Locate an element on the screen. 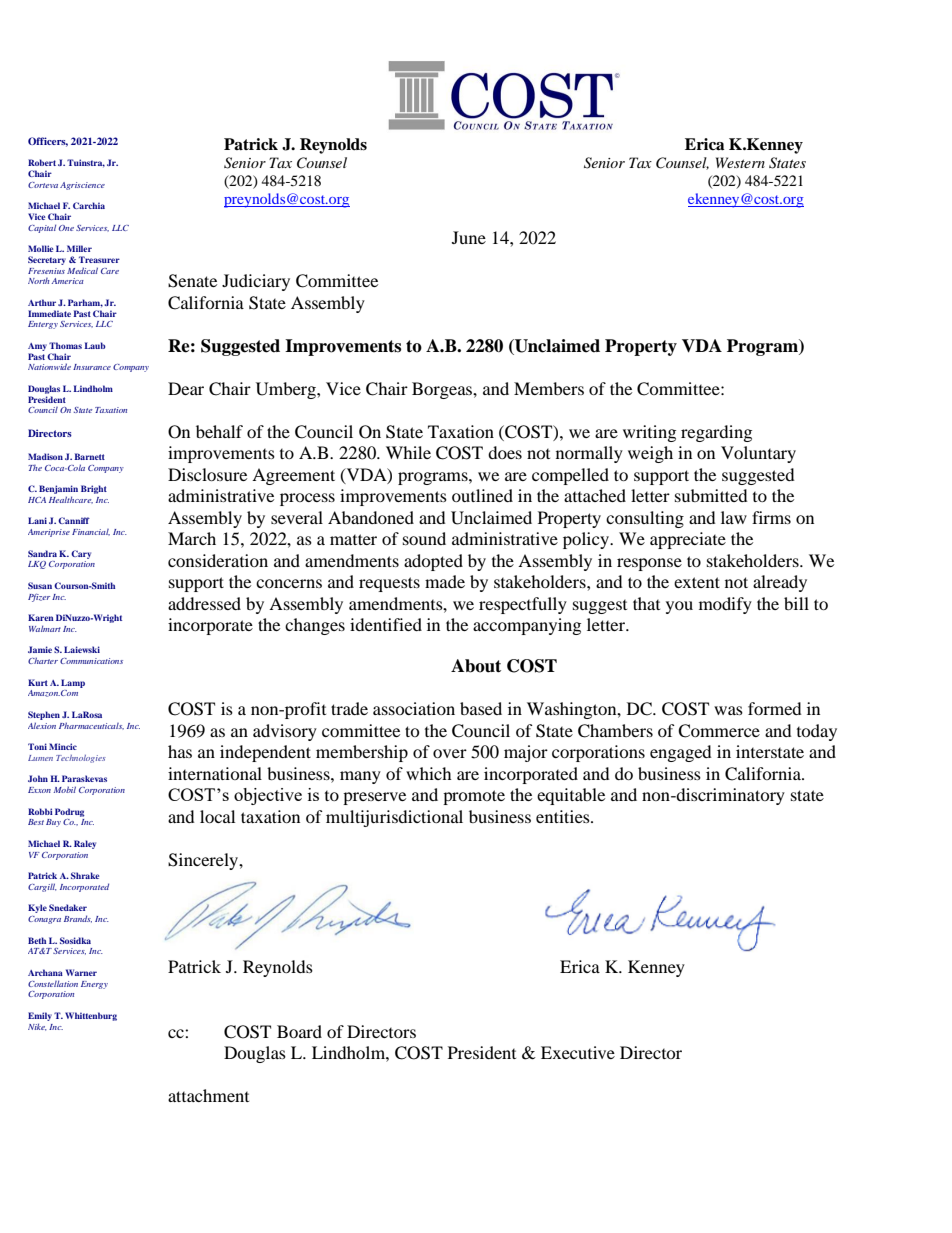  attachment is located at coordinates (208, 1095).
